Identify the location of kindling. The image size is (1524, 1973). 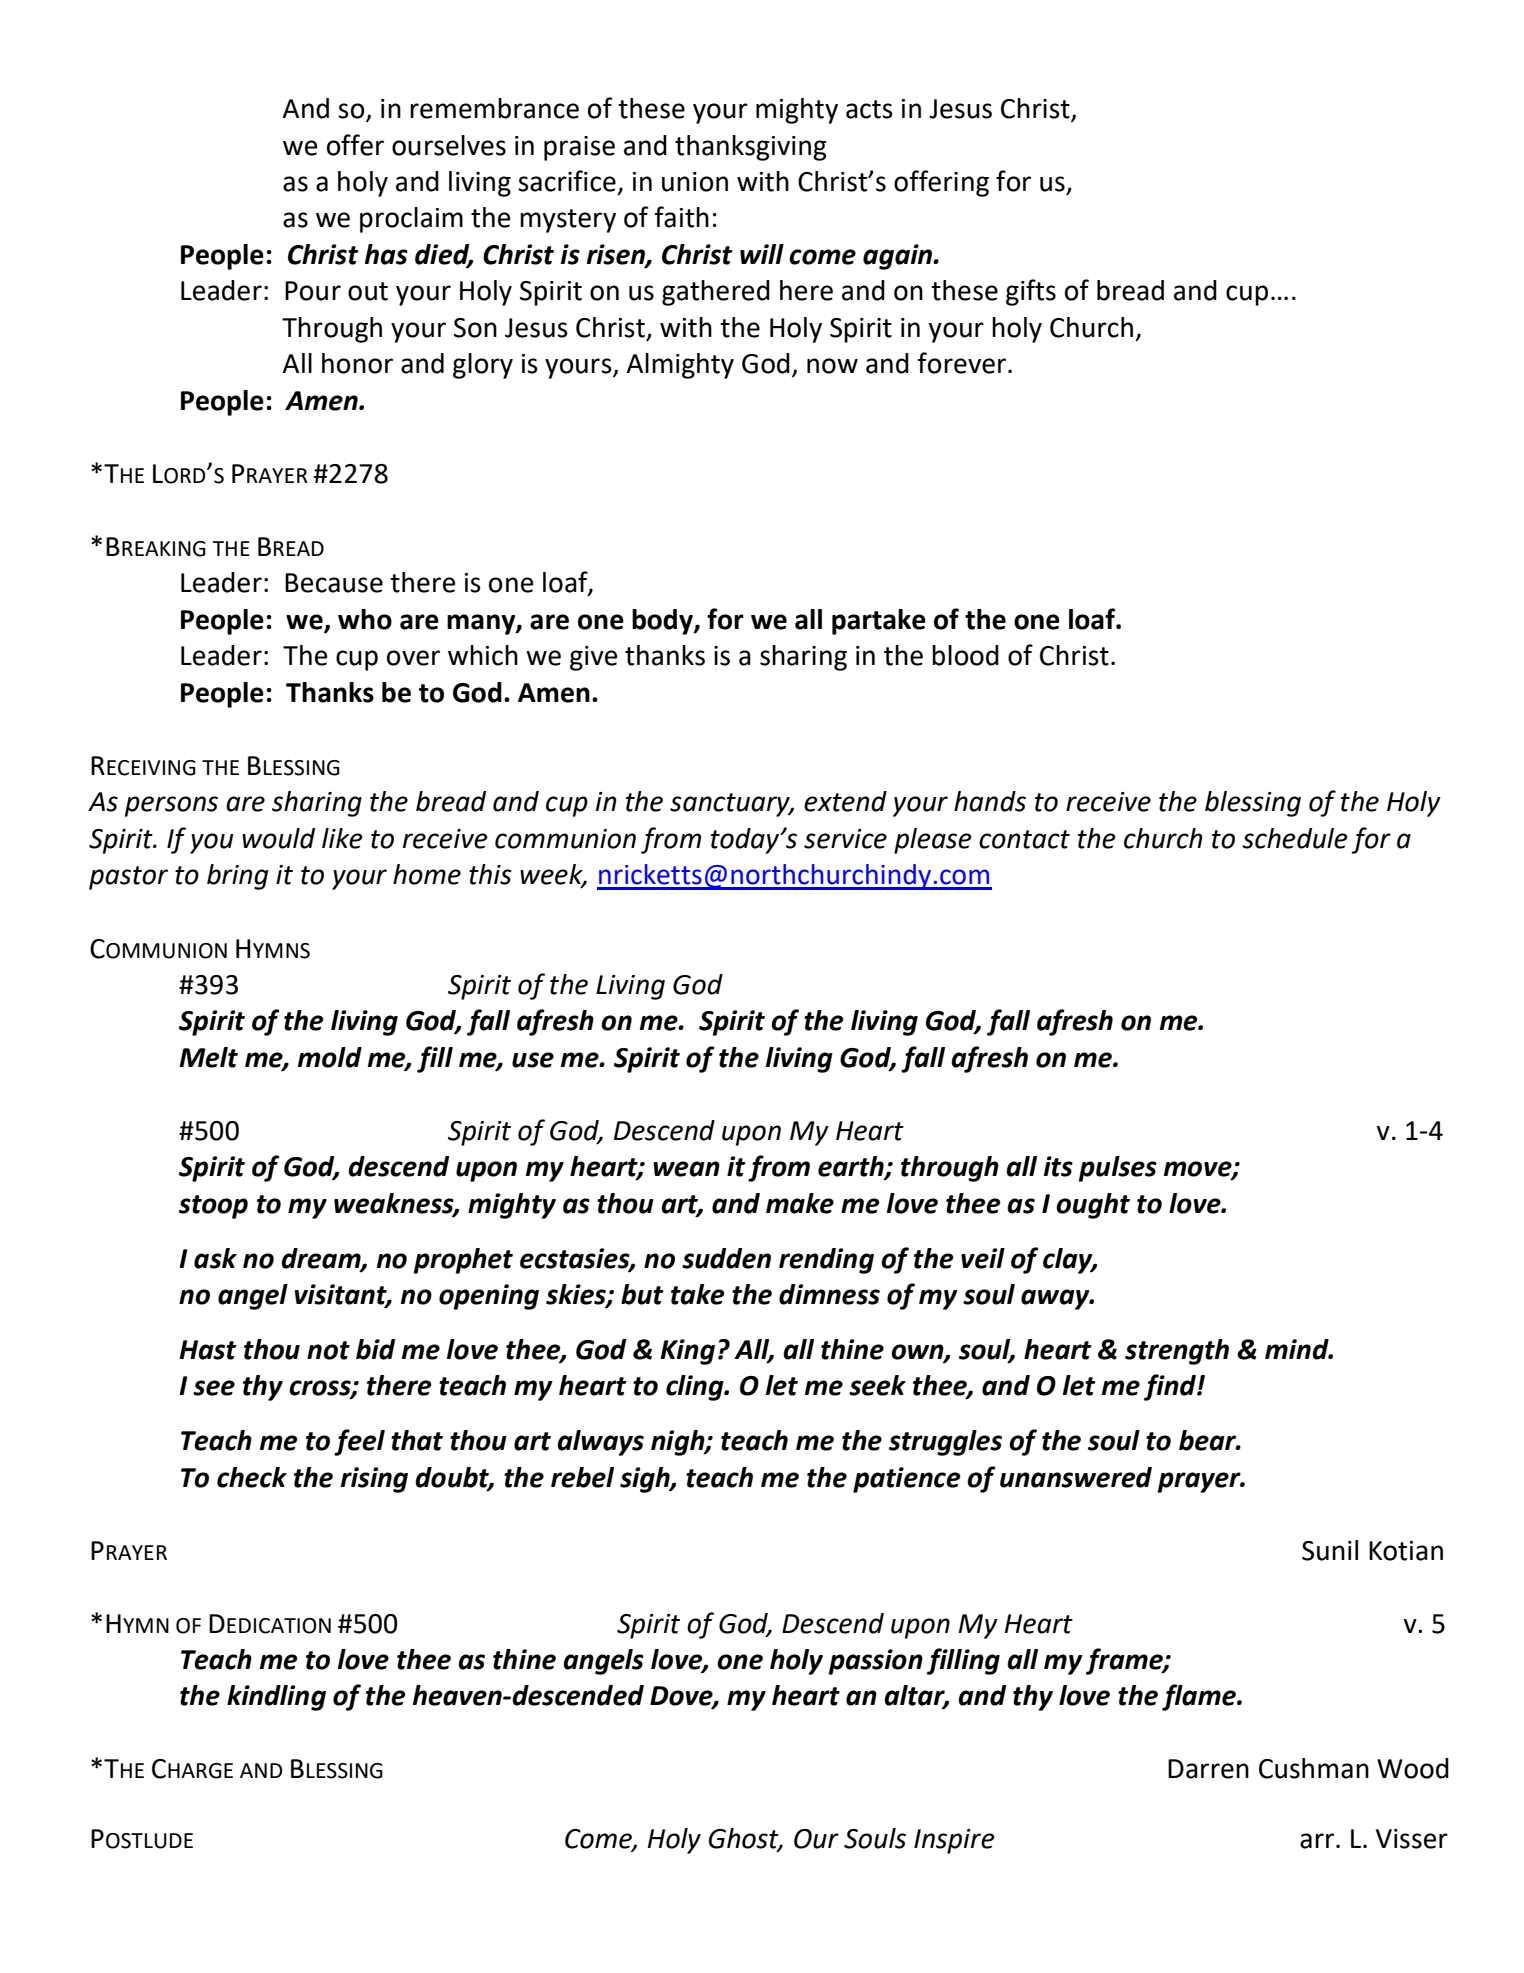
(276, 1698).
